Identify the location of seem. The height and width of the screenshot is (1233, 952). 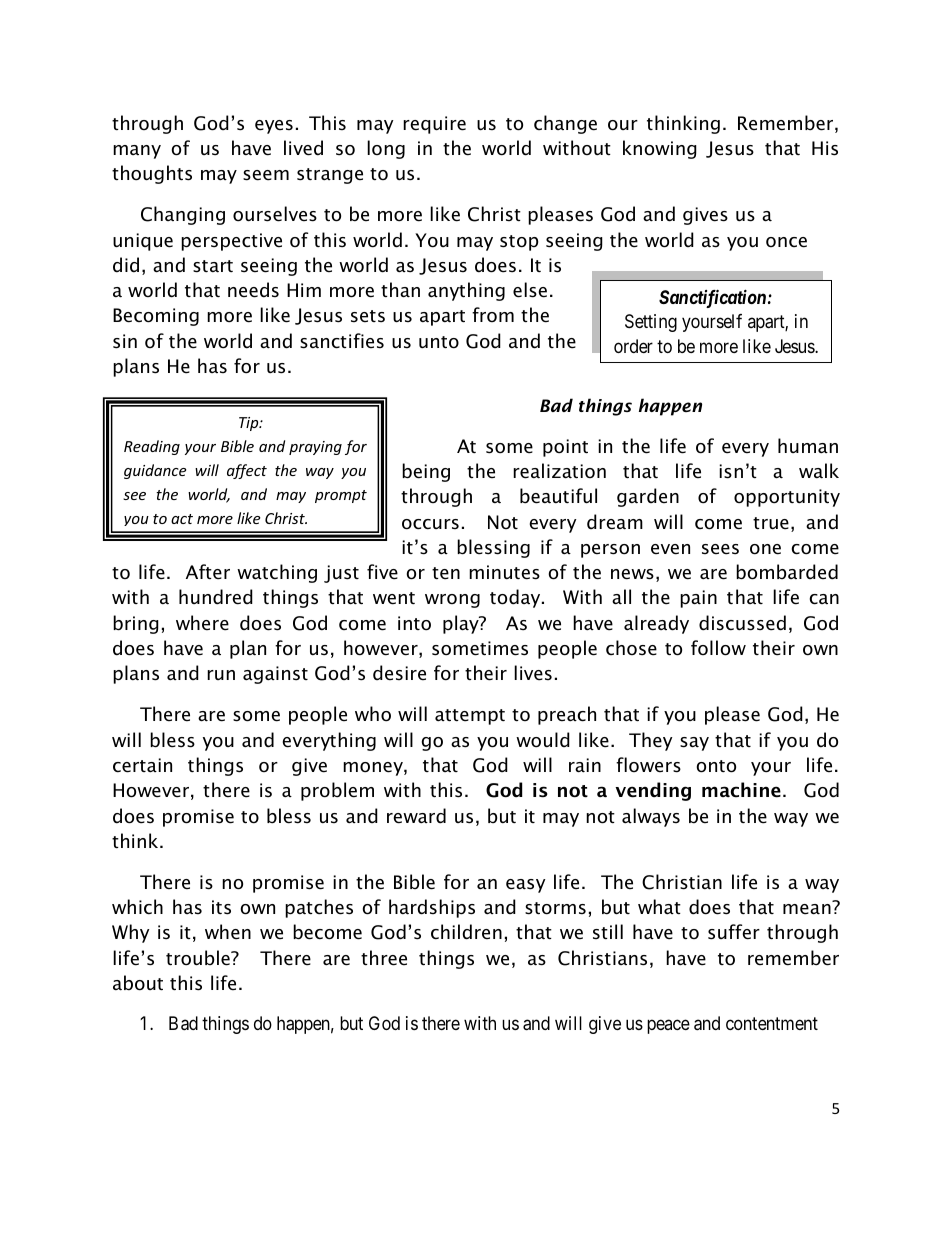
(266, 175).
